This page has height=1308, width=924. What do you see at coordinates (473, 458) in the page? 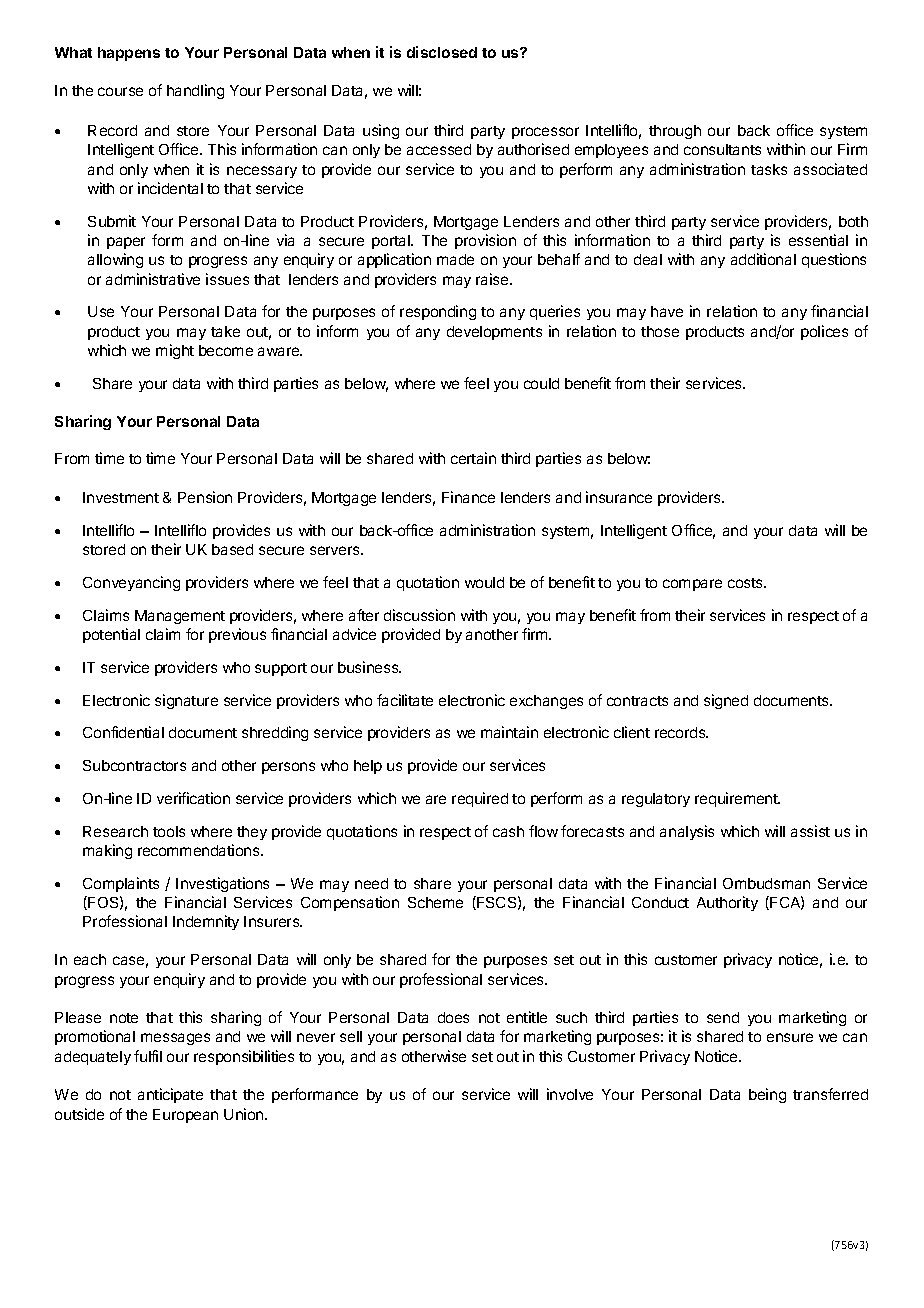
I see `certain` at bounding box center [473, 458].
